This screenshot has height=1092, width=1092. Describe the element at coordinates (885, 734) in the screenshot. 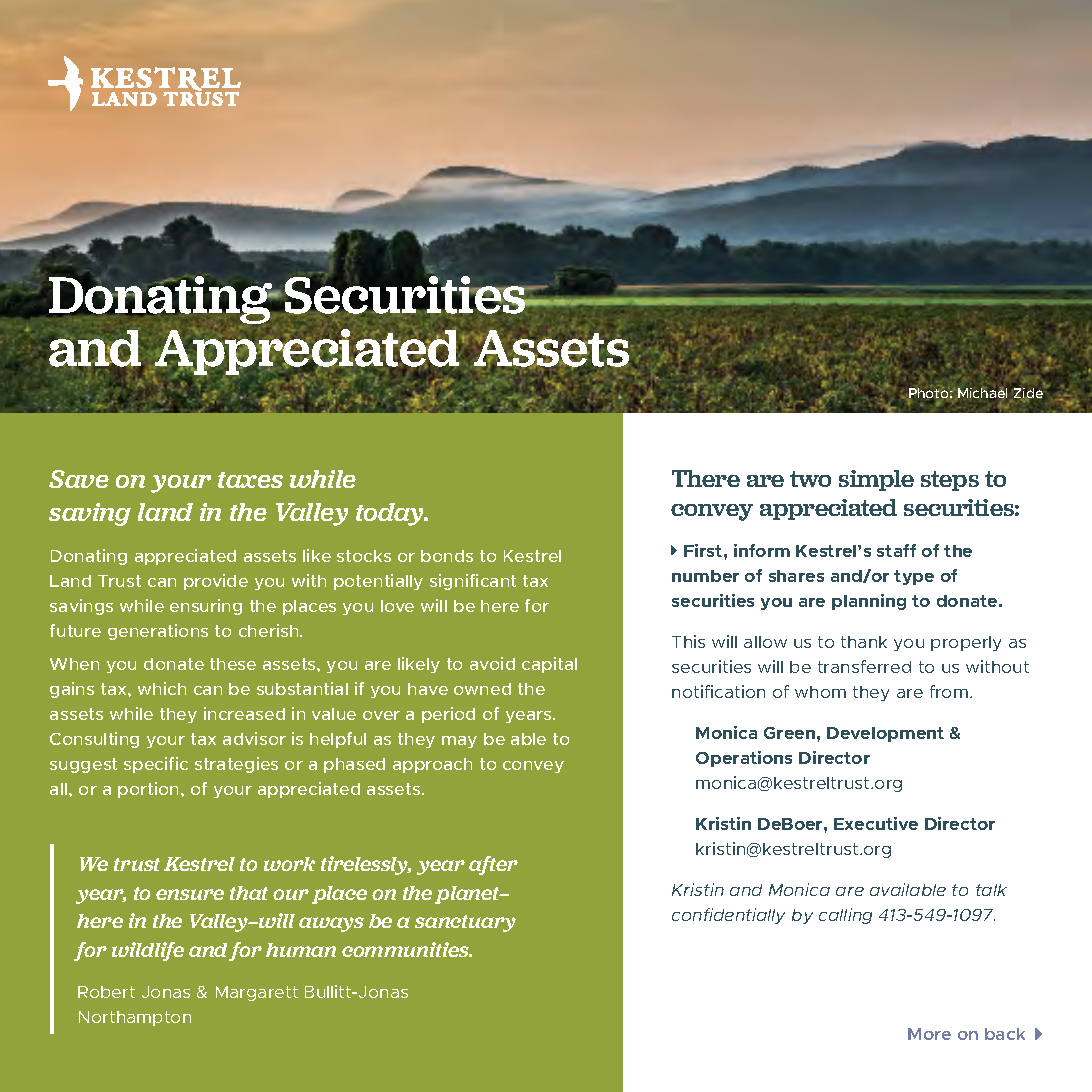

I see `Development` at that location.
